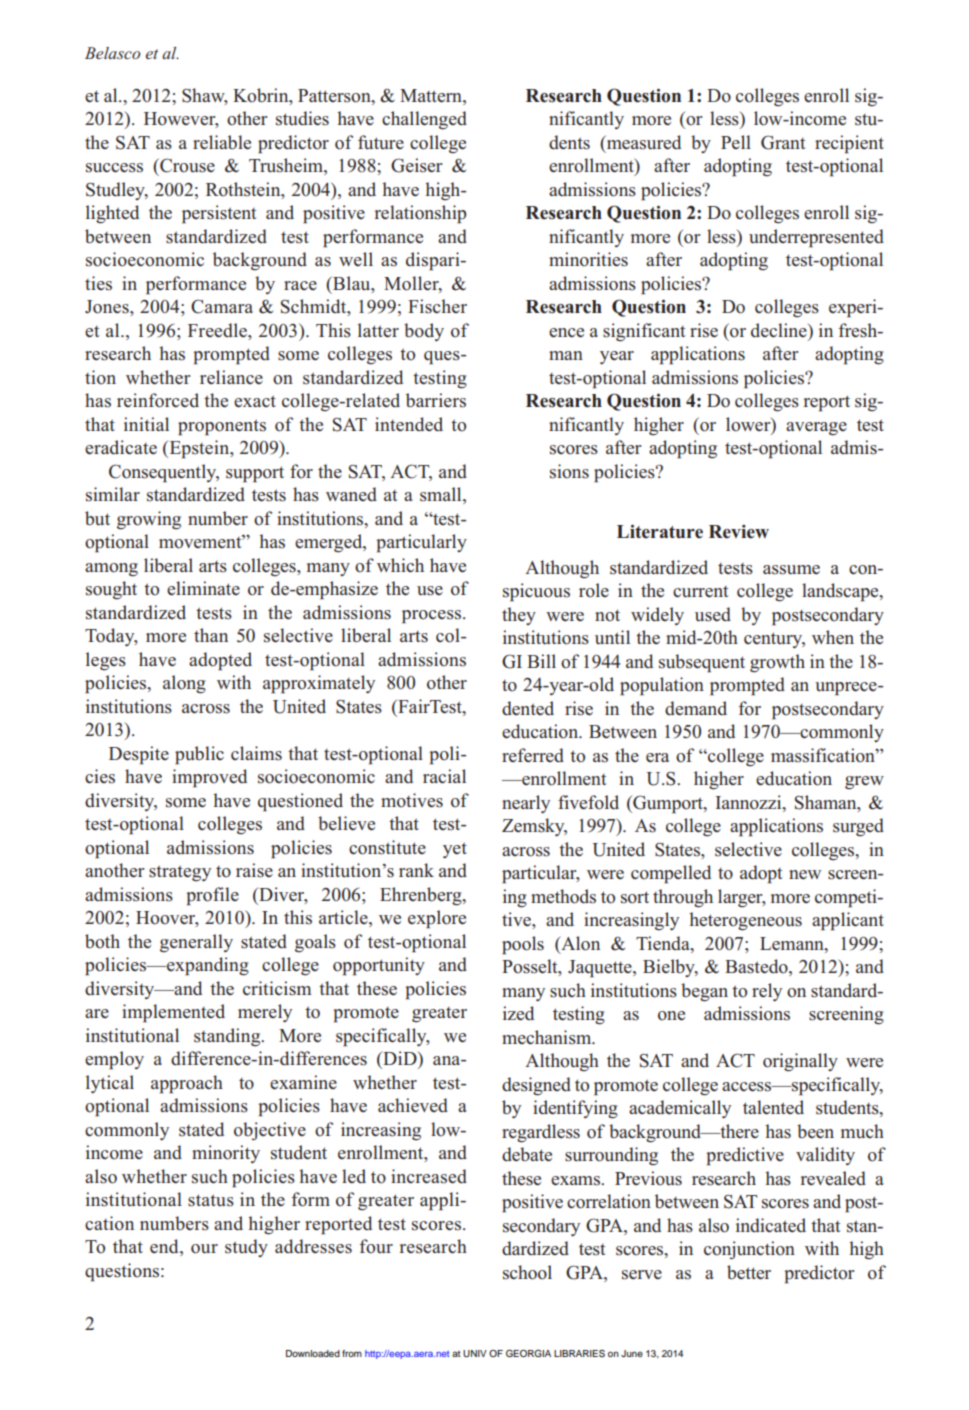 The height and width of the screenshot is (1410, 969). I want to click on UNIV, so click(475, 1353).
